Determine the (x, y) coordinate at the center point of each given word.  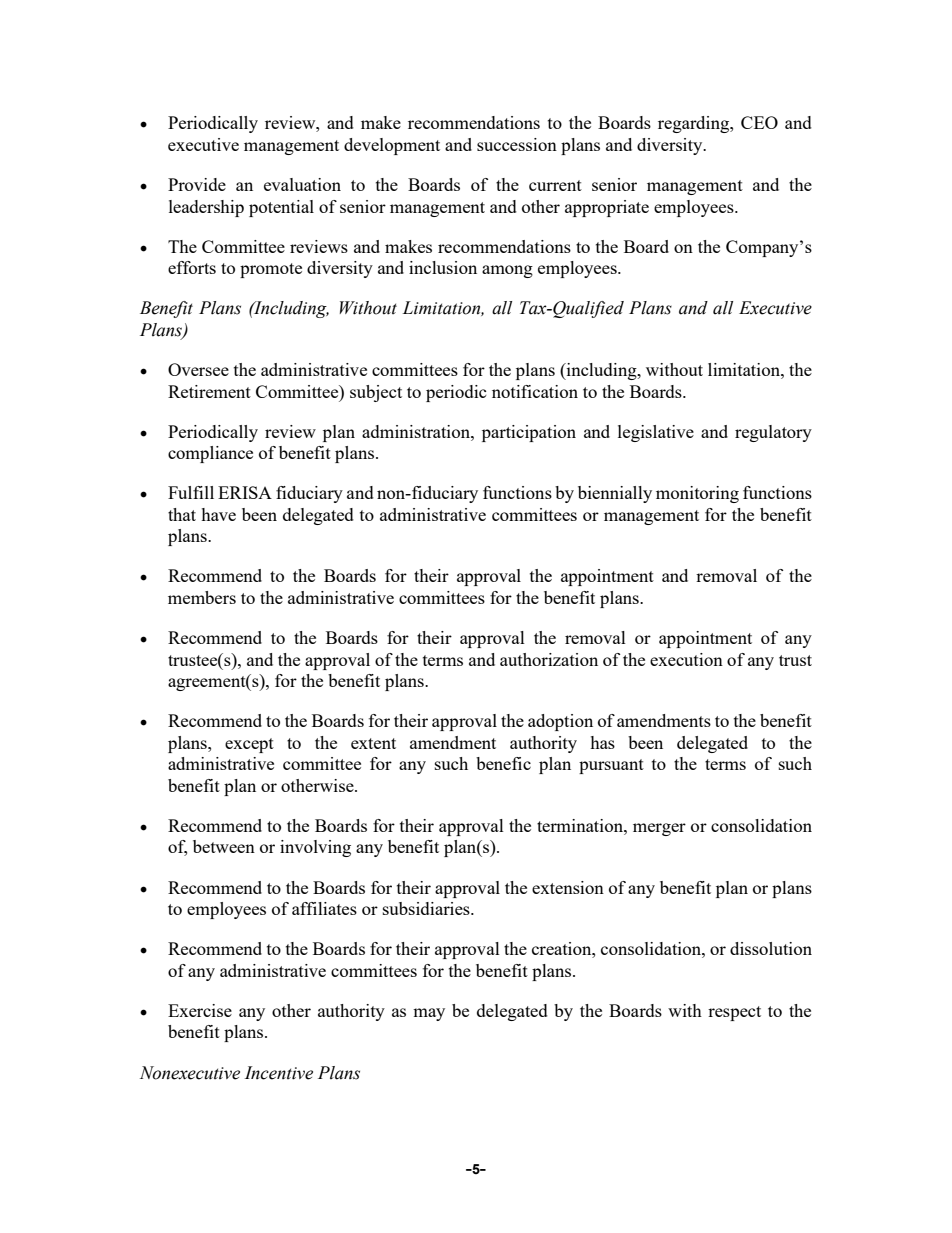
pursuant (611, 766)
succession (517, 144)
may (429, 1014)
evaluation (302, 184)
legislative (656, 433)
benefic (503, 763)
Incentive (279, 1073)
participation (529, 433)
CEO (759, 122)
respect (734, 1013)
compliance (210, 454)
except (249, 745)
